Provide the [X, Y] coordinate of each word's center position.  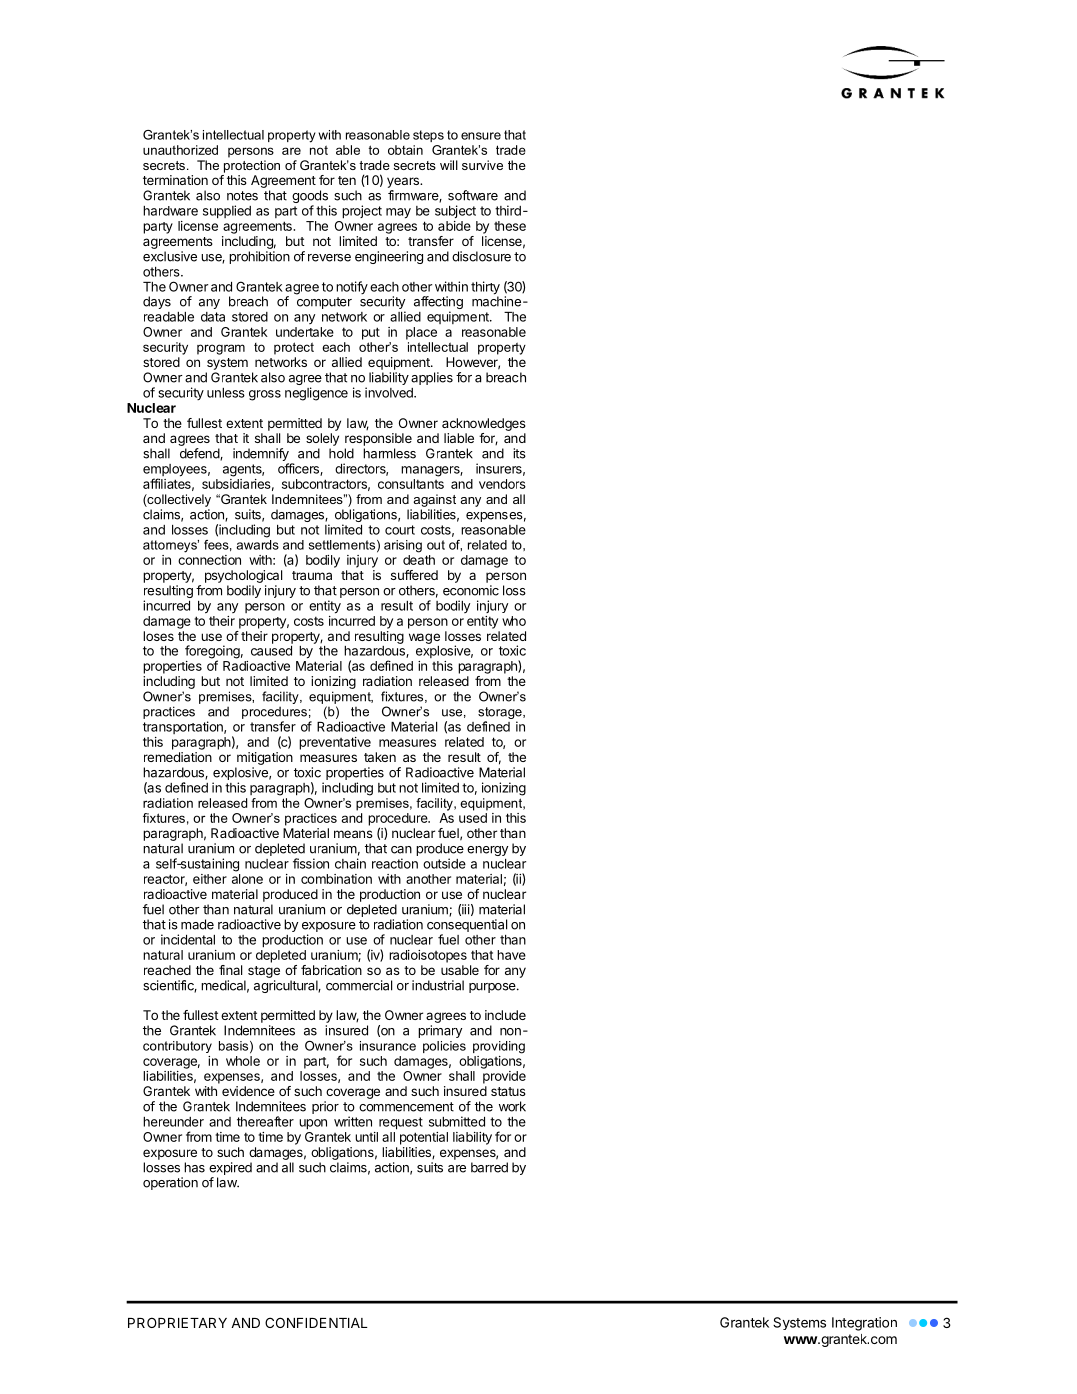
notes [242, 196]
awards [257, 543]
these [510, 226]
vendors [502, 484]
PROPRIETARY [177, 1322]
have [511, 955]
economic [471, 590]
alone [247, 879]
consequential [467, 927]
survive [482, 165]
